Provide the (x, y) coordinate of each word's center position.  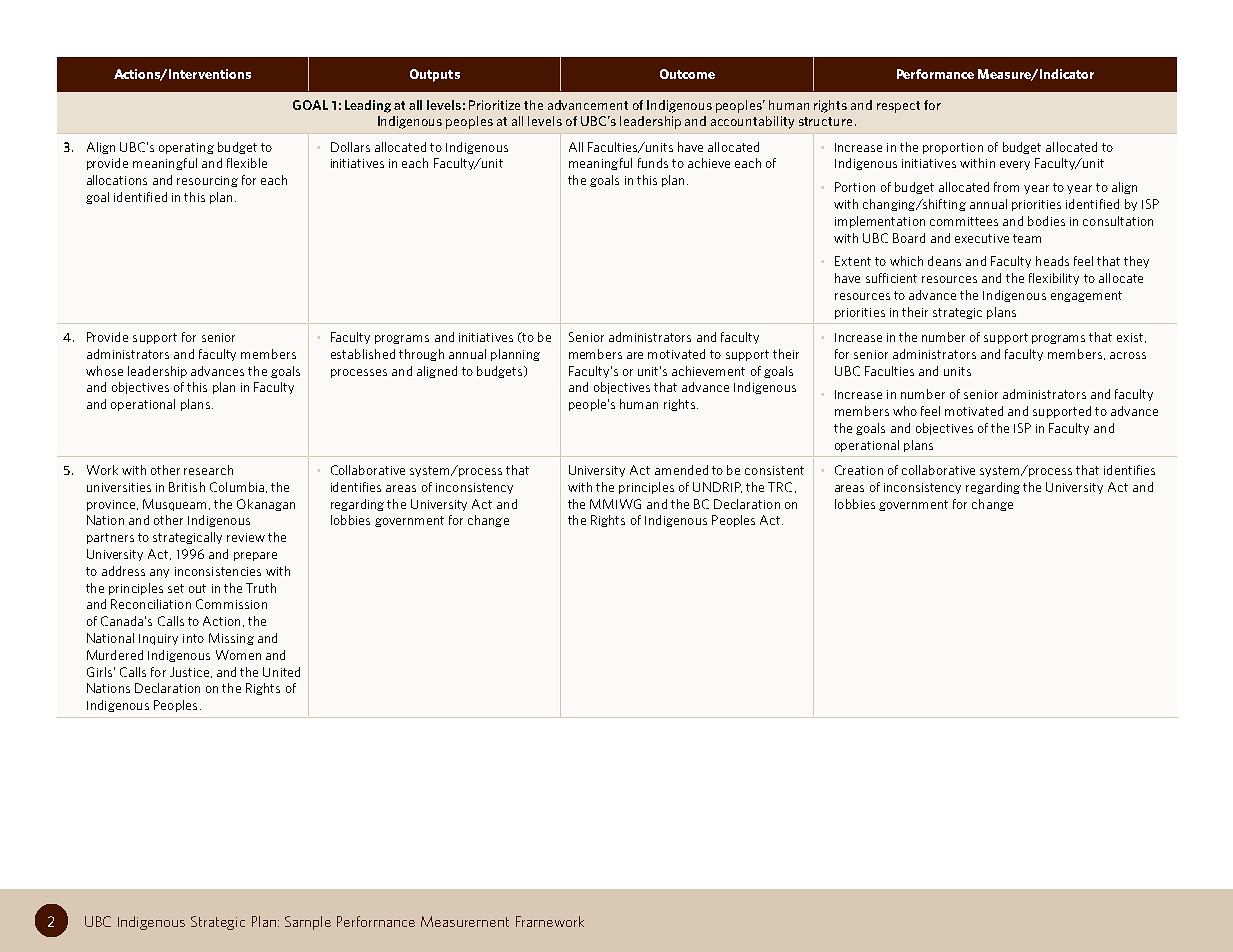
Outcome (687, 74)
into (193, 638)
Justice (189, 672)
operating (186, 148)
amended (681, 470)
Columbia (237, 487)
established (363, 354)
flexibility (1054, 279)
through (421, 355)
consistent (774, 470)
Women (238, 655)
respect (898, 107)
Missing (231, 639)
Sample (308, 923)
